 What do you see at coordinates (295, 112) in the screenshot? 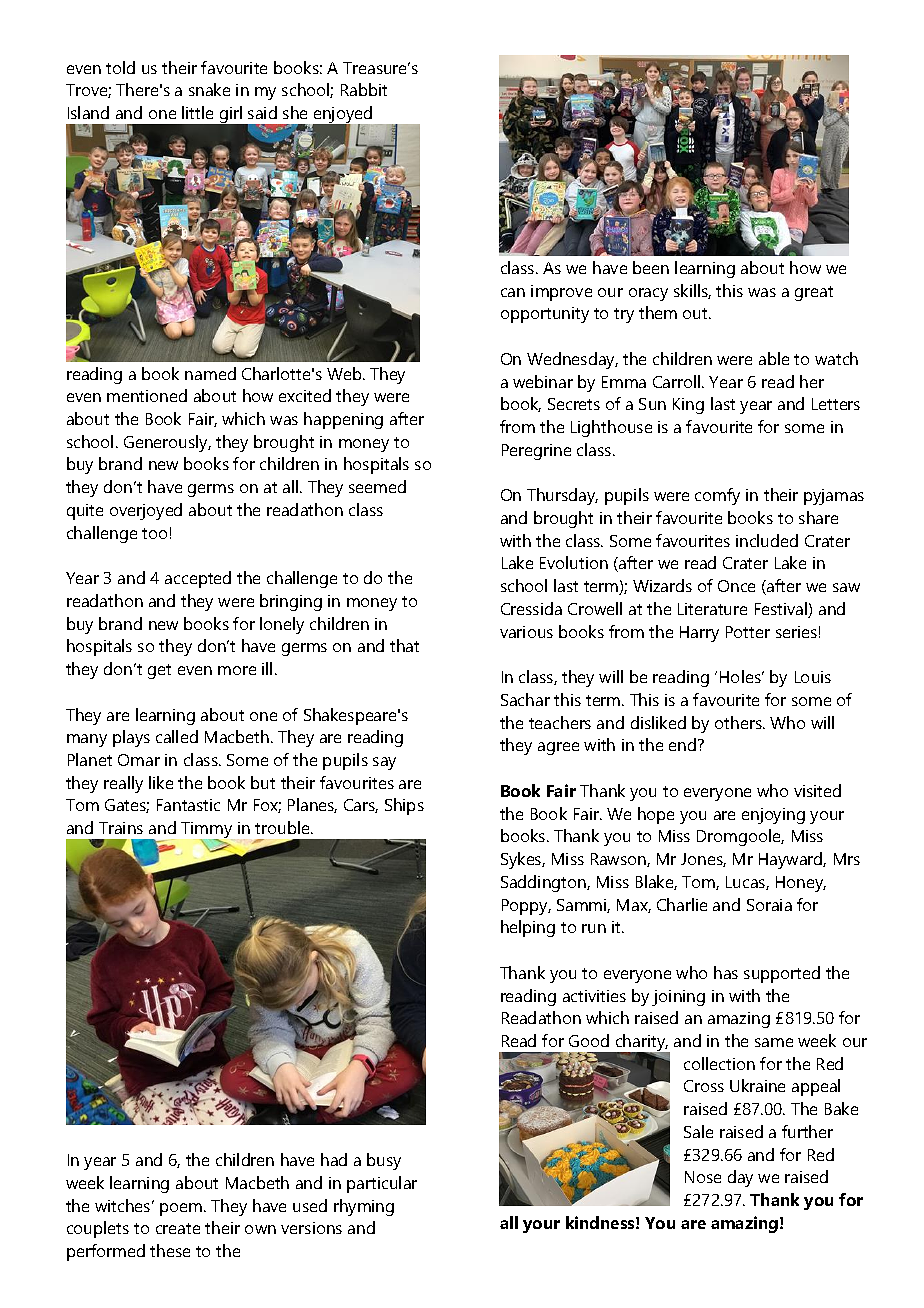
I see `she` at bounding box center [295, 112].
